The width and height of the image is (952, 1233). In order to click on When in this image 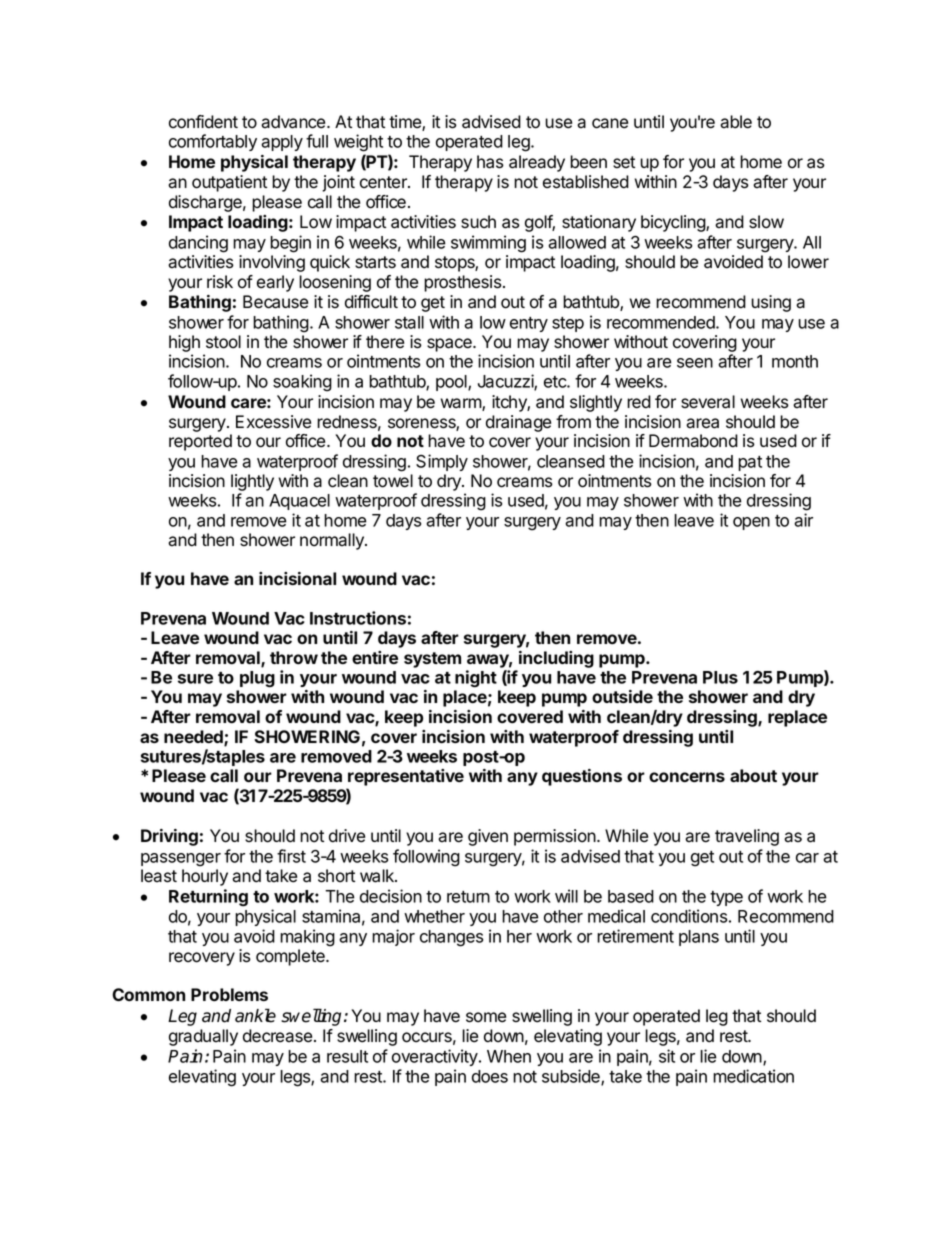, I will do `click(509, 1056)`.
